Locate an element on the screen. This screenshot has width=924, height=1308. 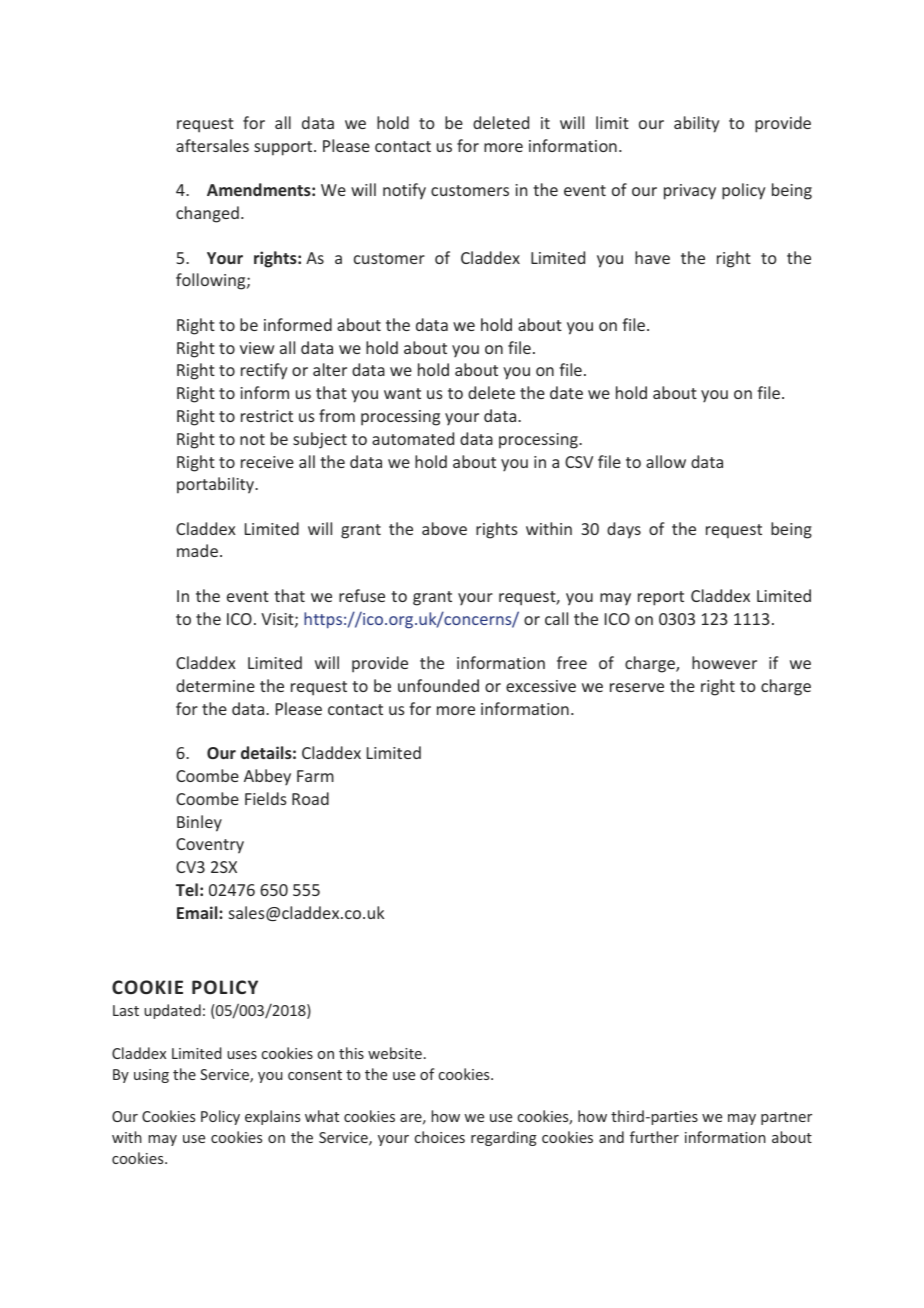
reserve is located at coordinates (637, 687).
